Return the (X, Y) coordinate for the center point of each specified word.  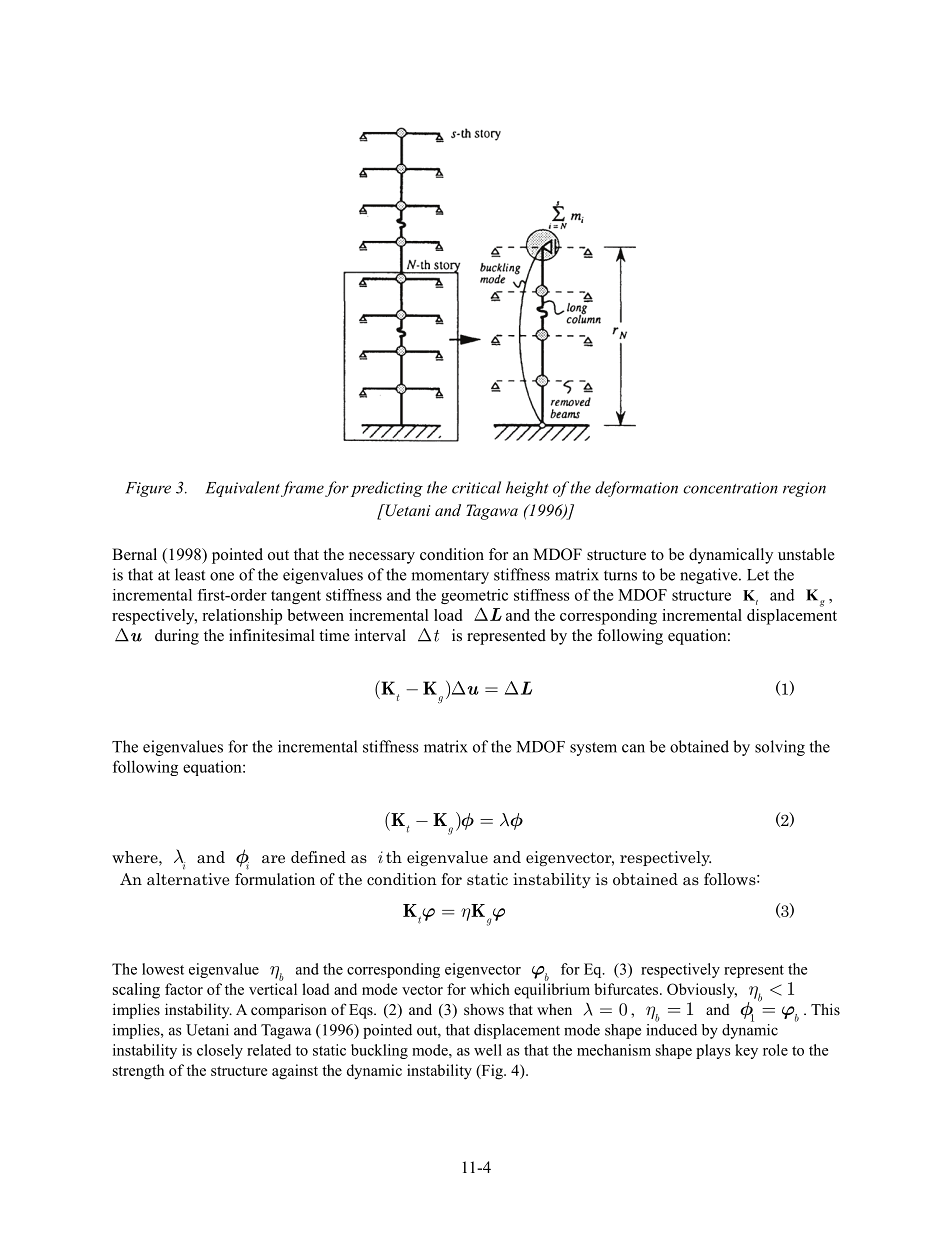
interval (380, 635)
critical (476, 487)
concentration (730, 488)
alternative (188, 879)
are (273, 859)
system (593, 749)
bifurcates (627, 989)
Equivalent (242, 489)
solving (780, 748)
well (488, 1050)
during (177, 637)
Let (758, 575)
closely (220, 1051)
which (490, 989)
